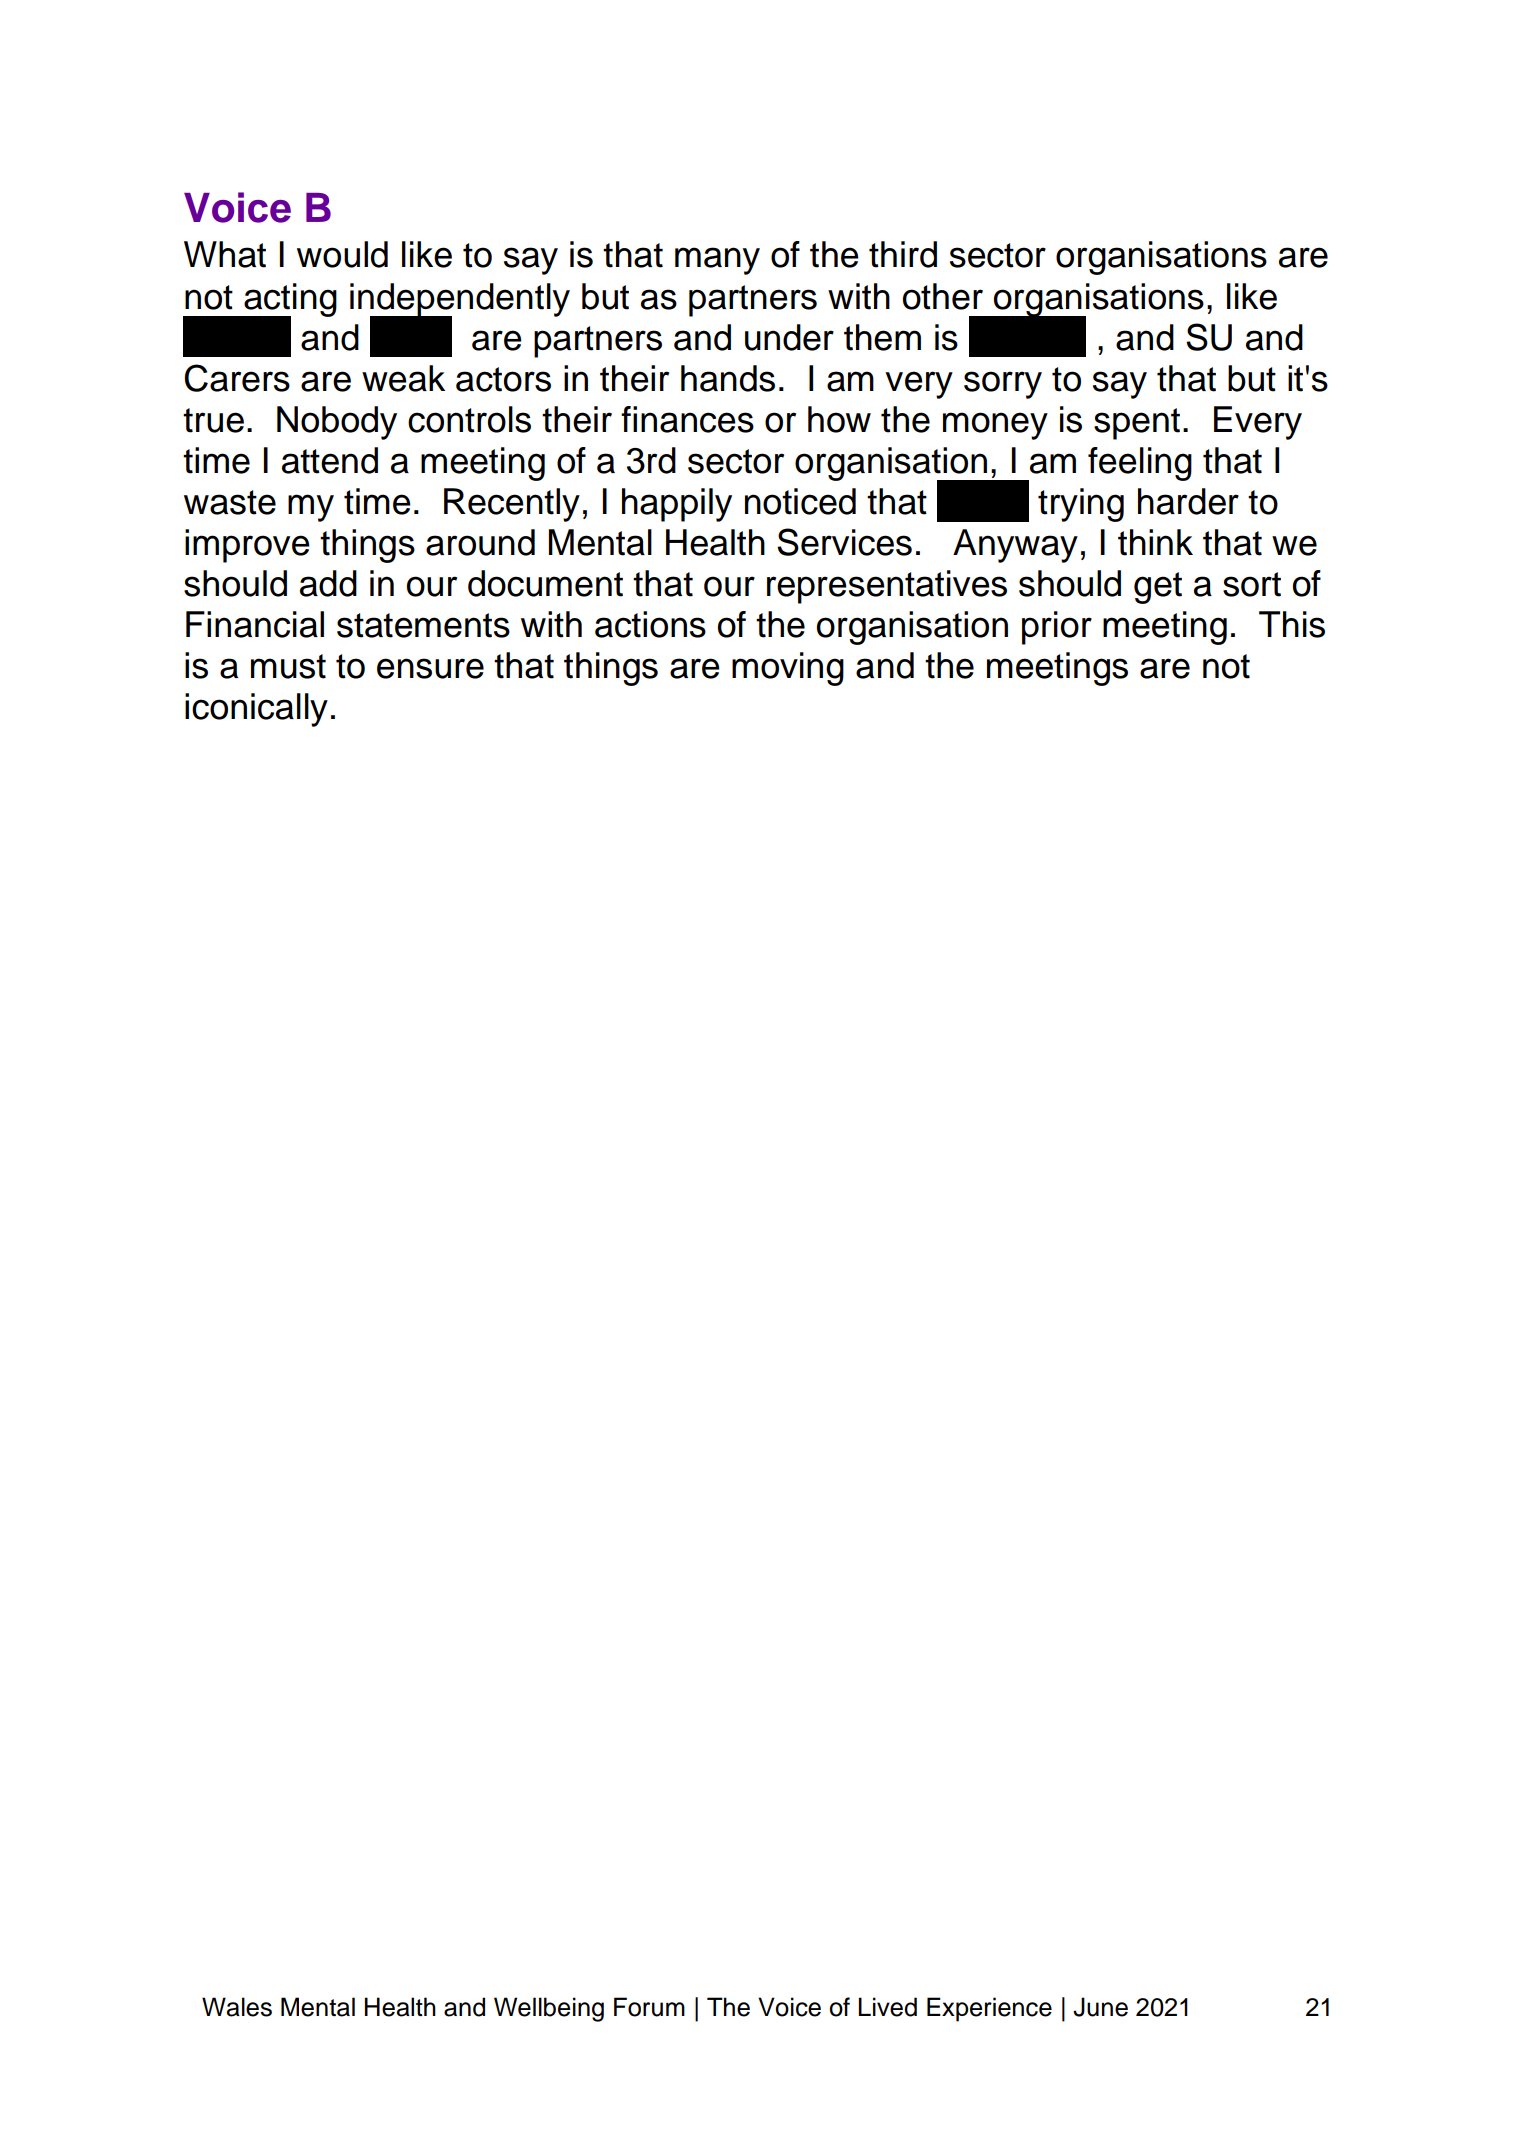  What do you see at coordinates (256, 710) in the screenshot?
I see `iconically` at bounding box center [256, 710].
